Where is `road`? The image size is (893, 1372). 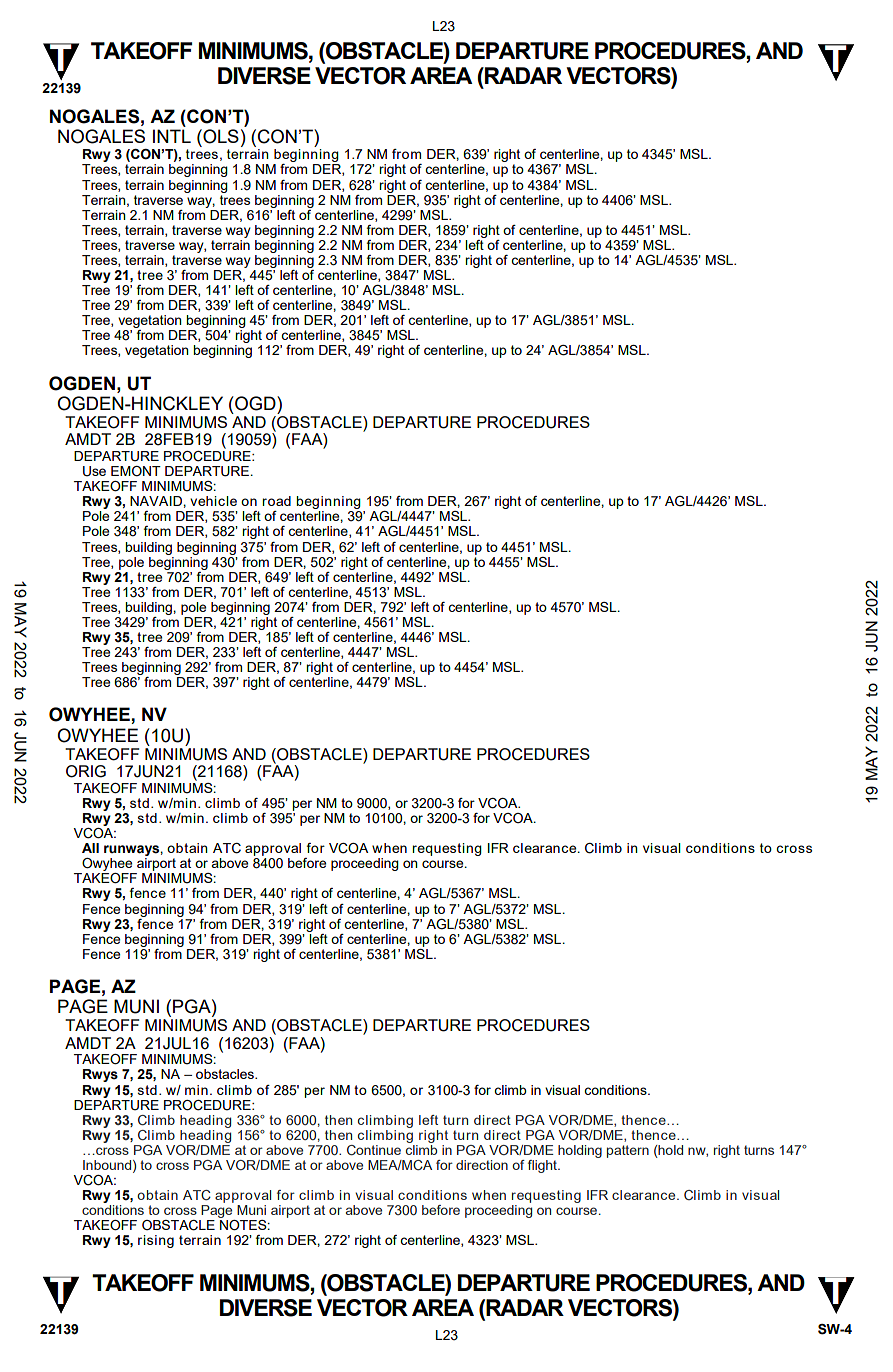
road is located at coordinates (276, 501).
